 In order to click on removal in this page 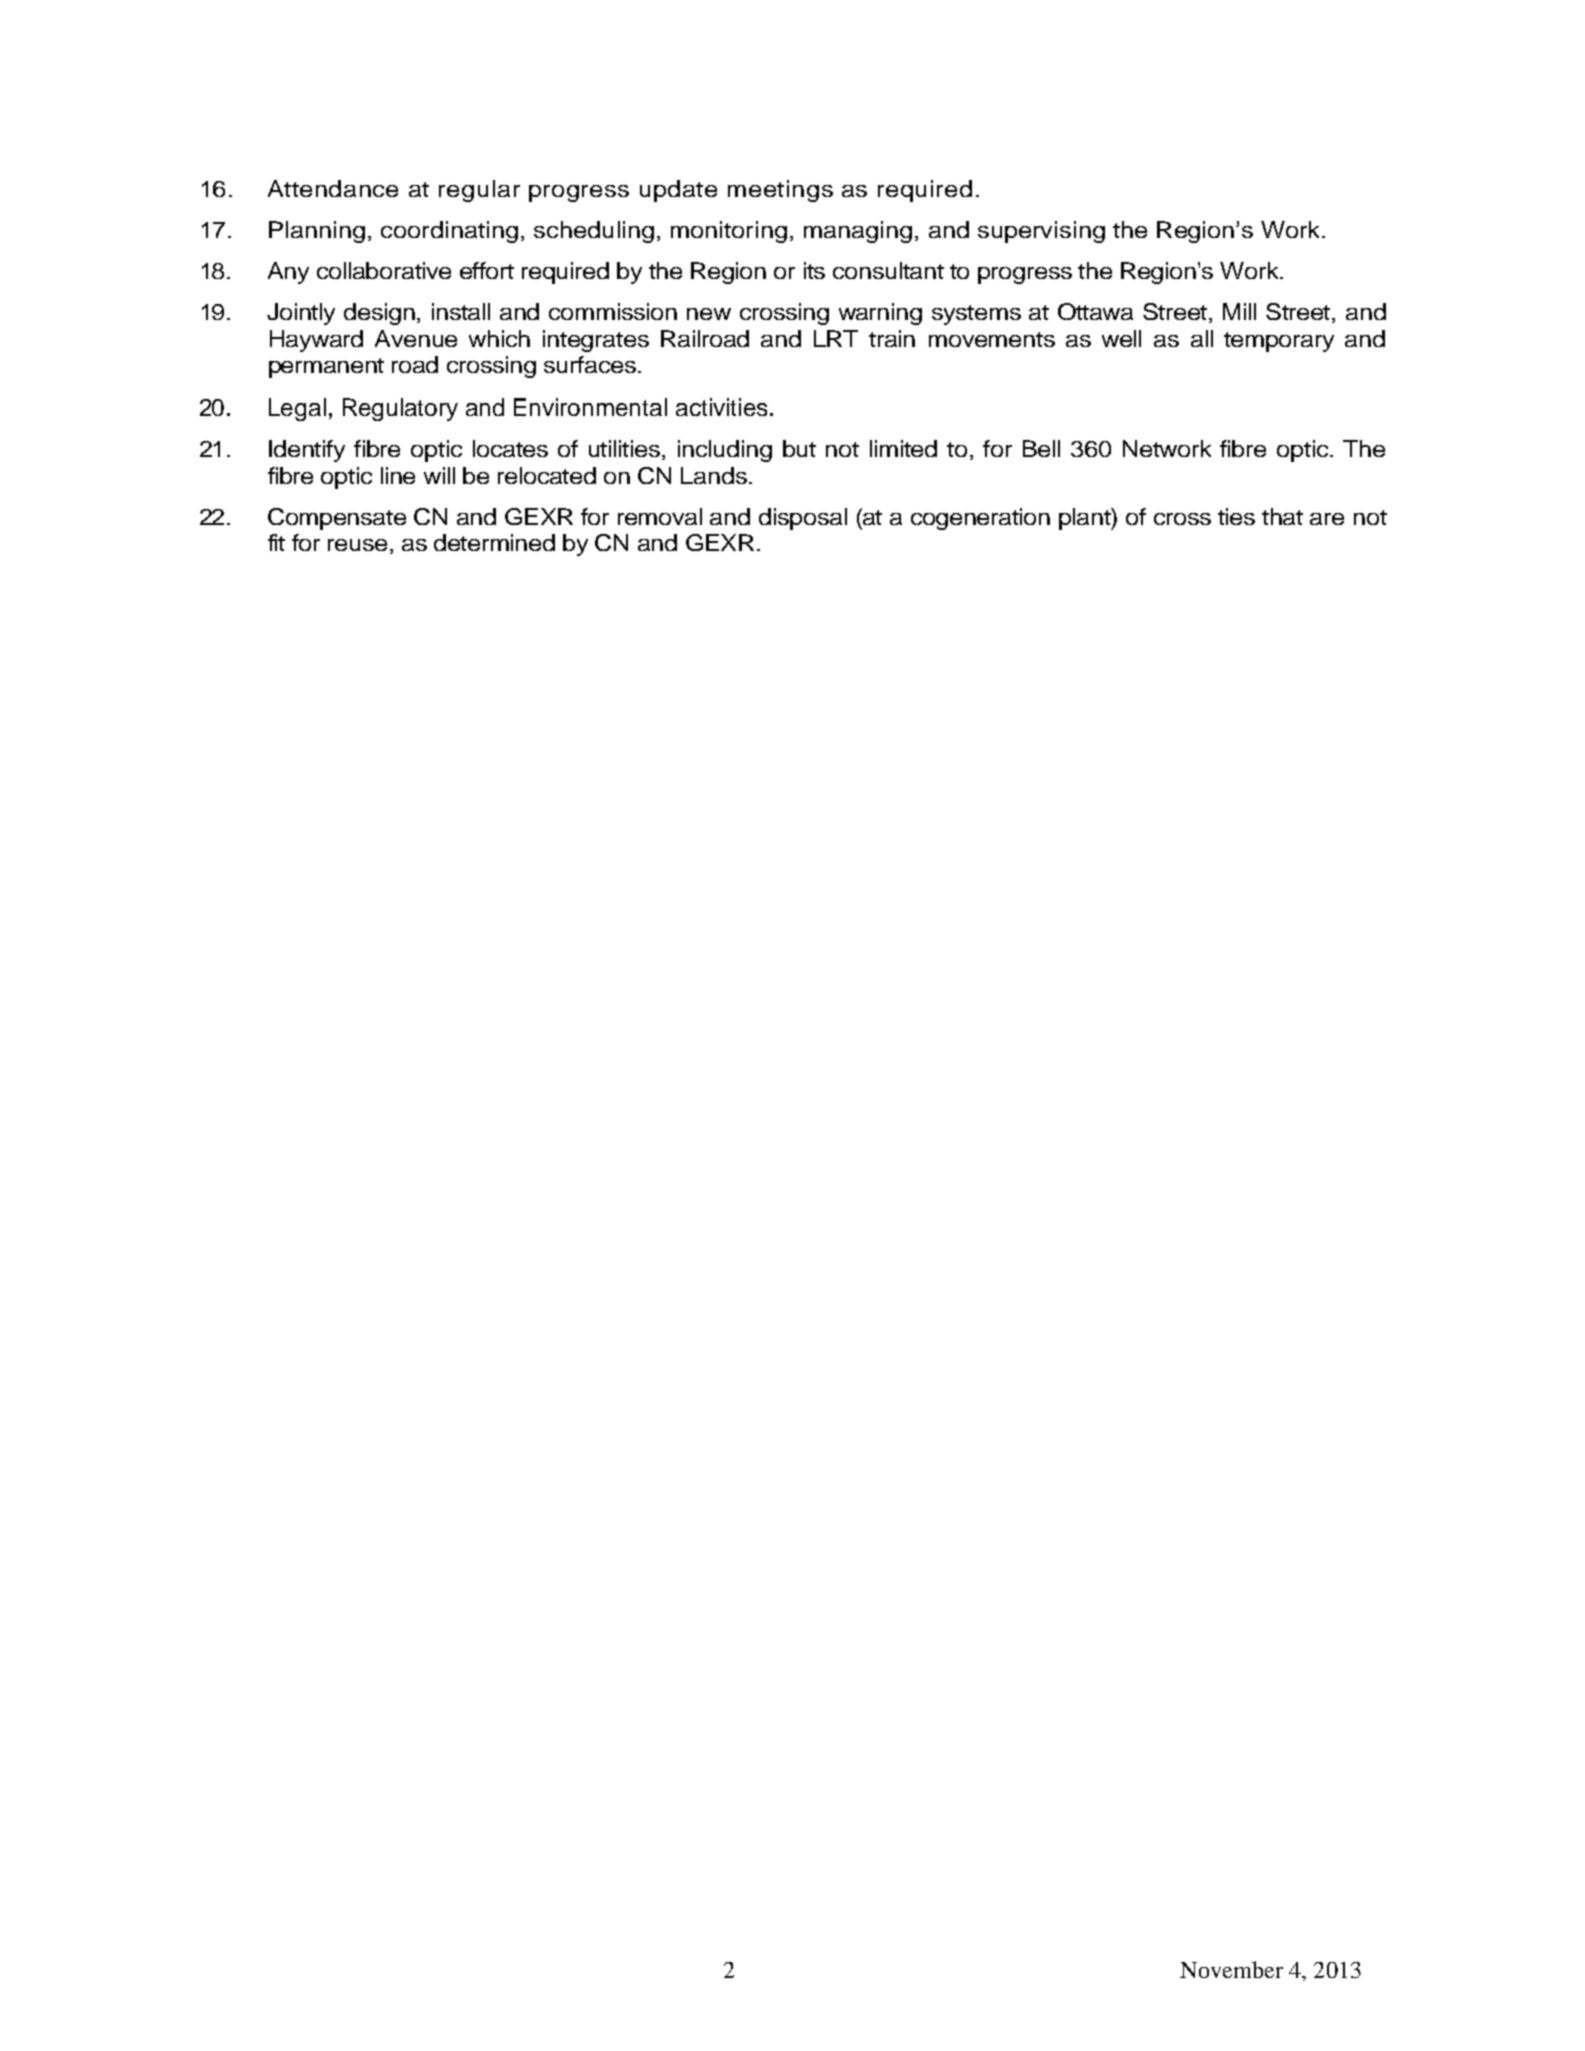, I will do `click(660, 516)`.
